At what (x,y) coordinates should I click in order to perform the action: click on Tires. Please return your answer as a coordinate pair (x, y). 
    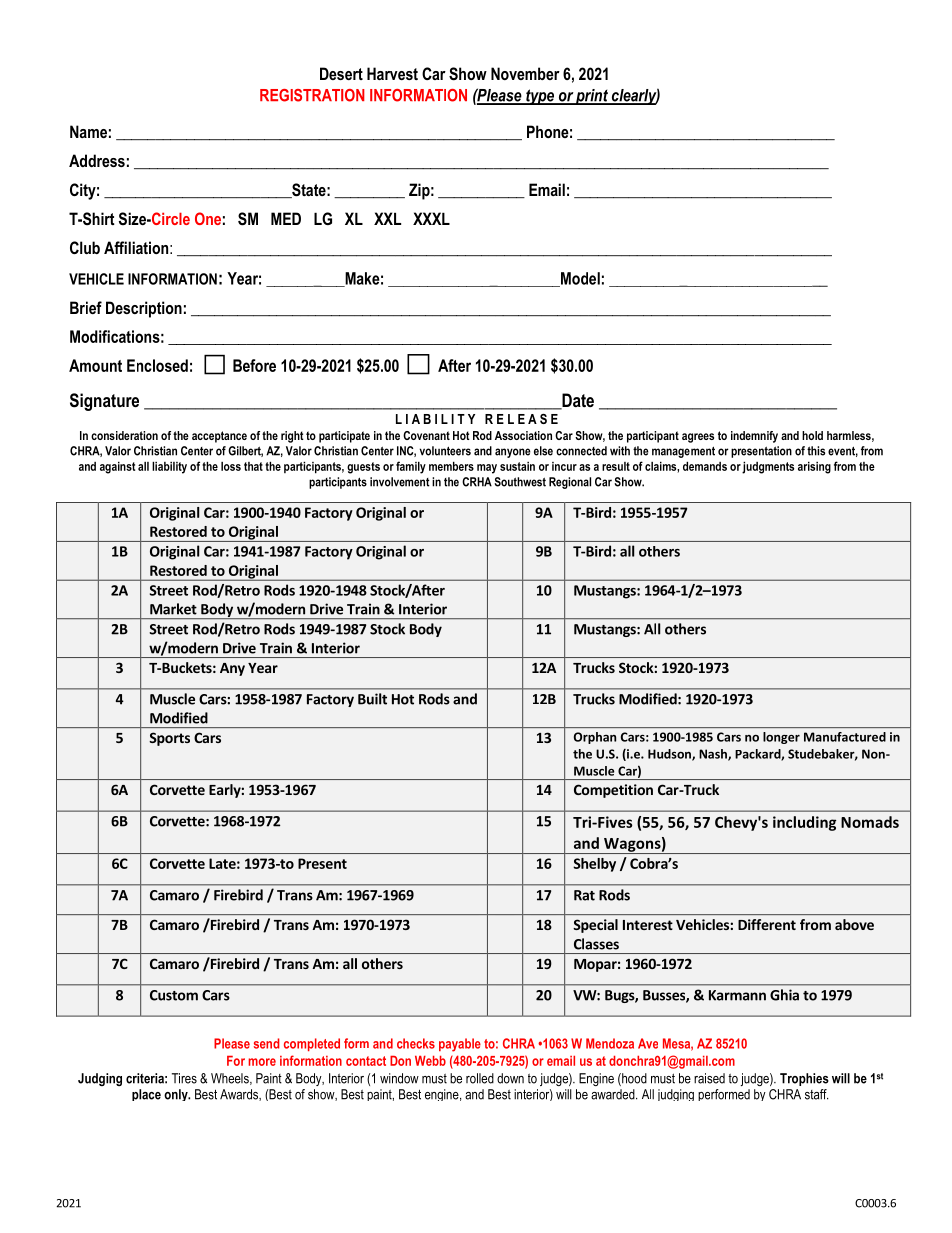
    Looking at the image, I should click on (184, 1078).
